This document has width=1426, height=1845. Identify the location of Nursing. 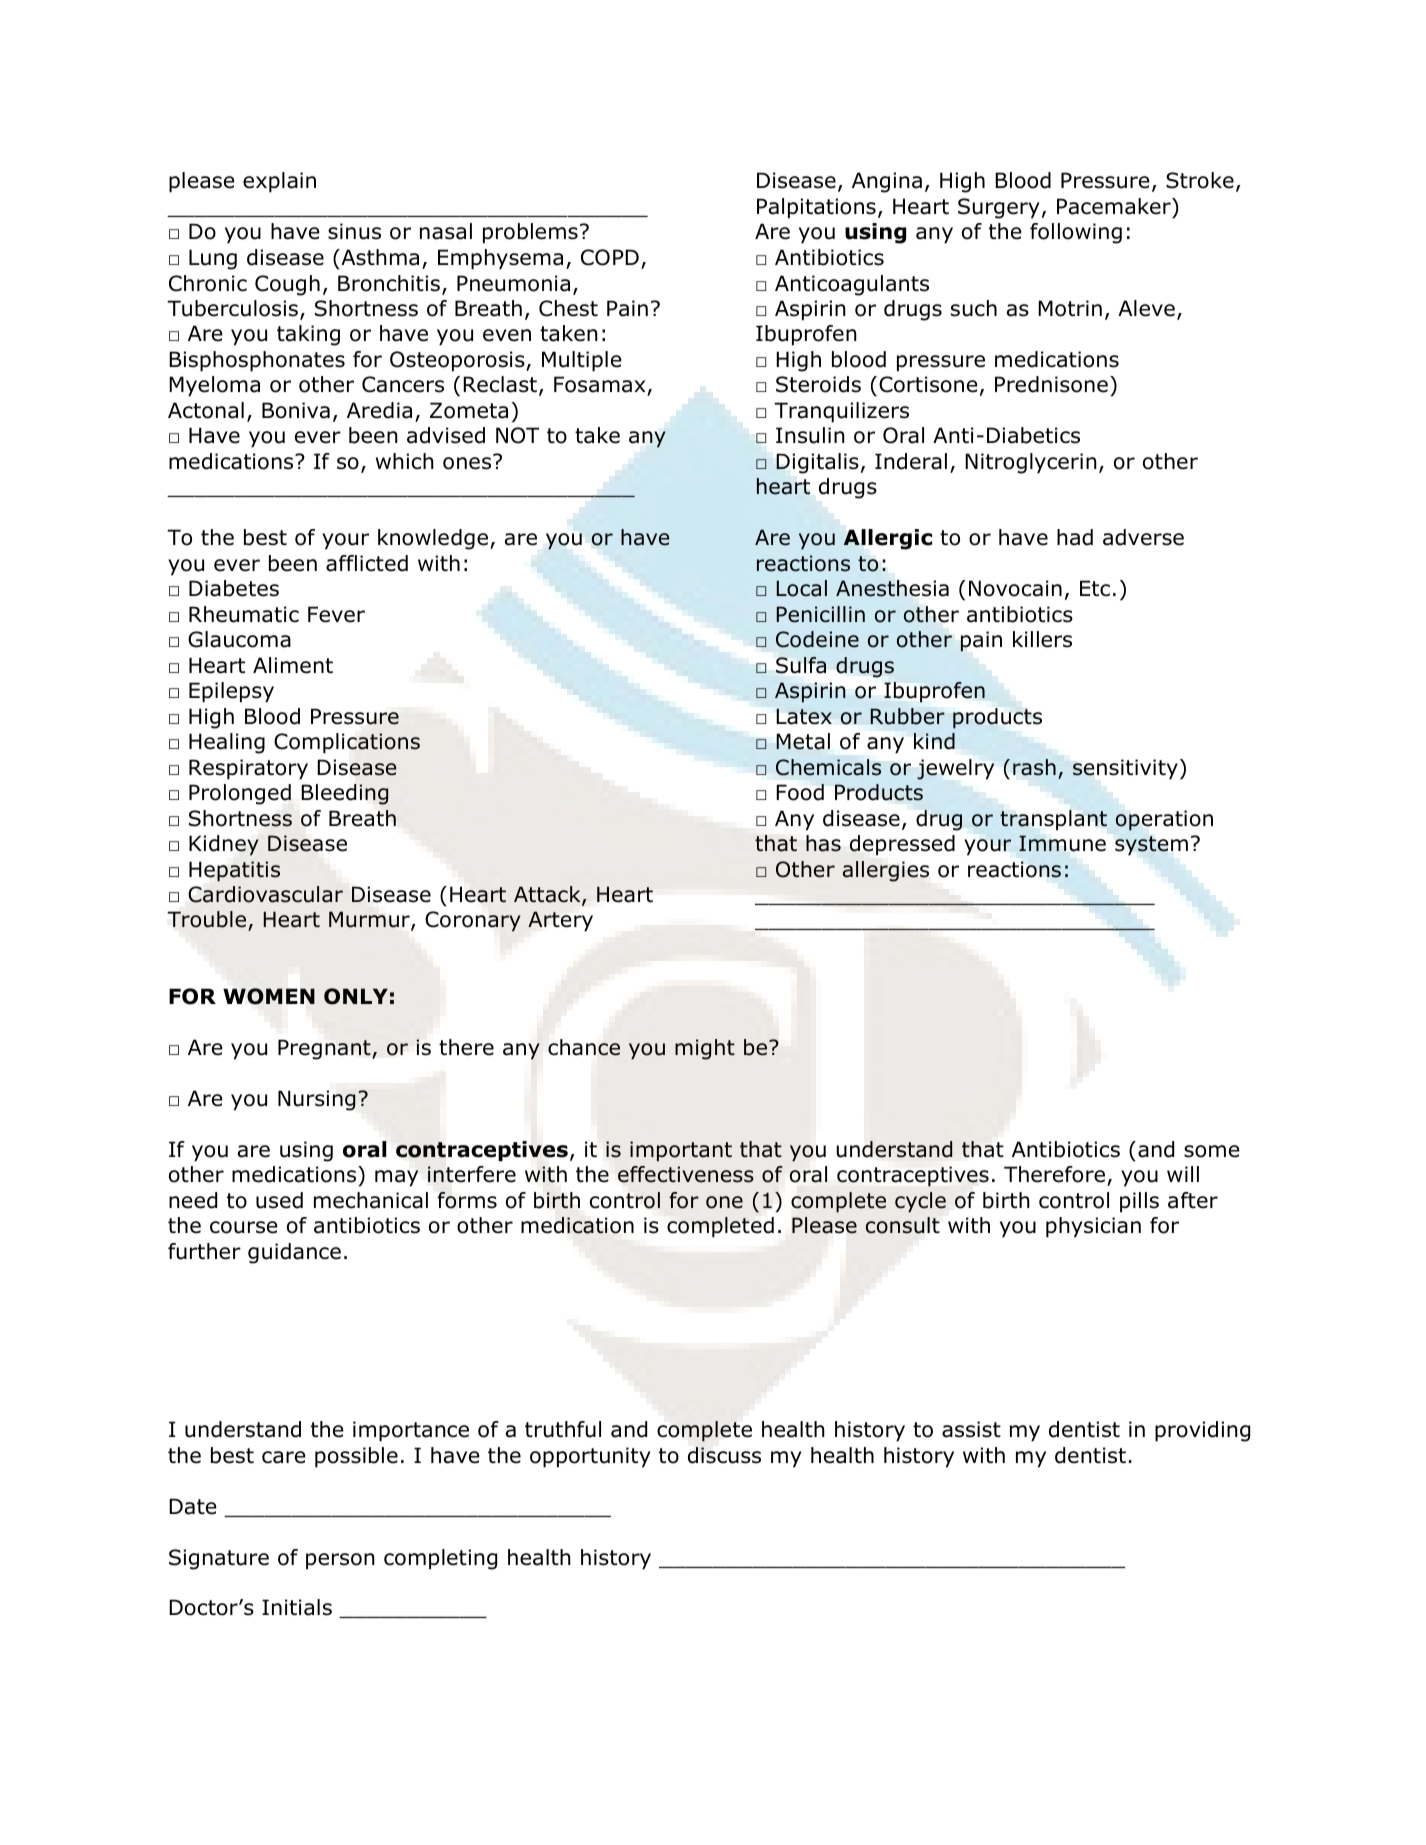
(317, 1100).
